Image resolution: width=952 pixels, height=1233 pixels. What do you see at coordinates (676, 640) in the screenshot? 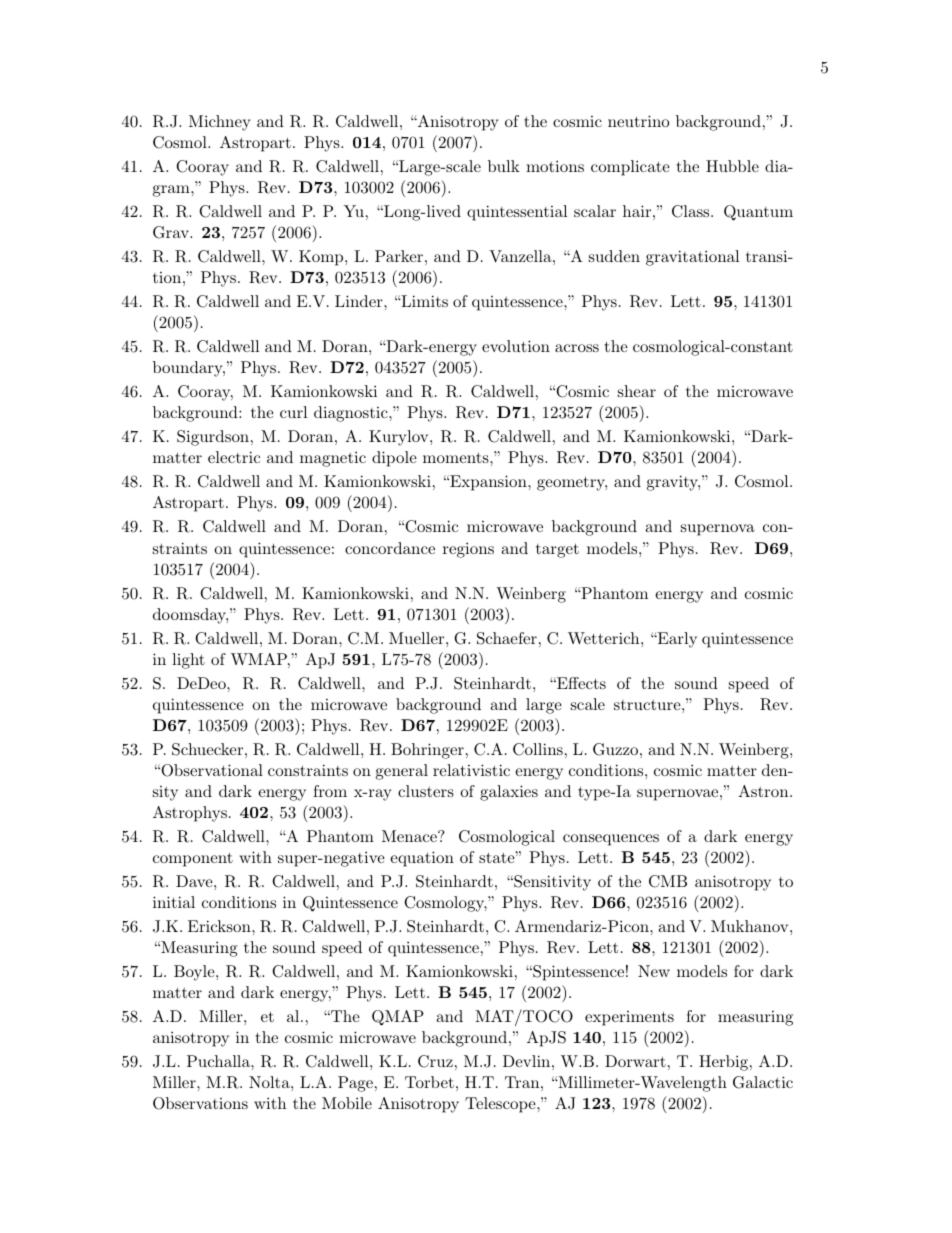
I see `Early` at bounding box center [676, 640].
